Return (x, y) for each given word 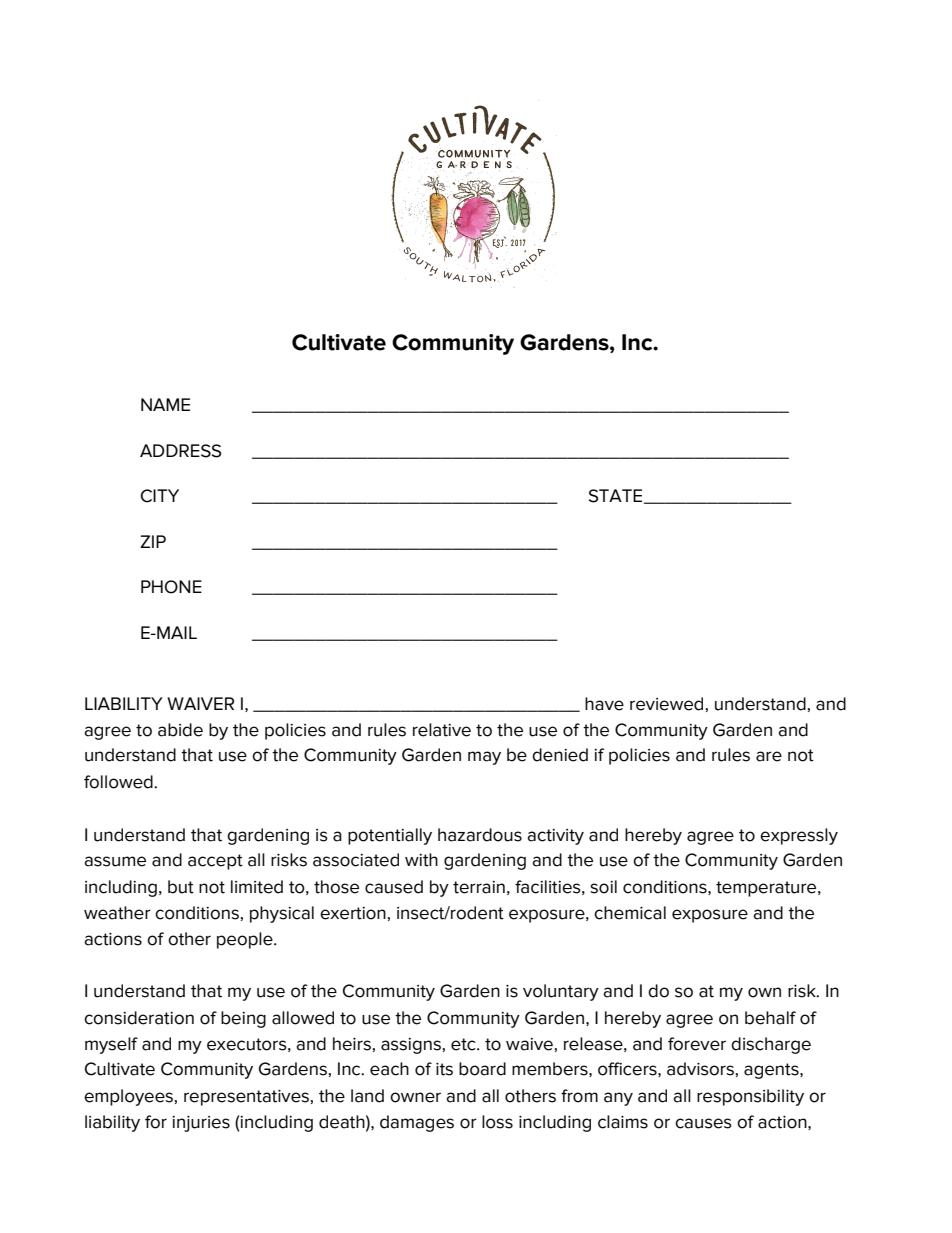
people (246, 940)
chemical (630, 913)
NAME (165, 404)
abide (180, 730)
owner (415, 1097)
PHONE (171, 587)
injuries (201, 1124)
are (769, 756)
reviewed (666, 704)
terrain (479, 887)
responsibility (750, 1097)
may (484, 758)
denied (560, 755)
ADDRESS (180, 451)
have (604, 704)
